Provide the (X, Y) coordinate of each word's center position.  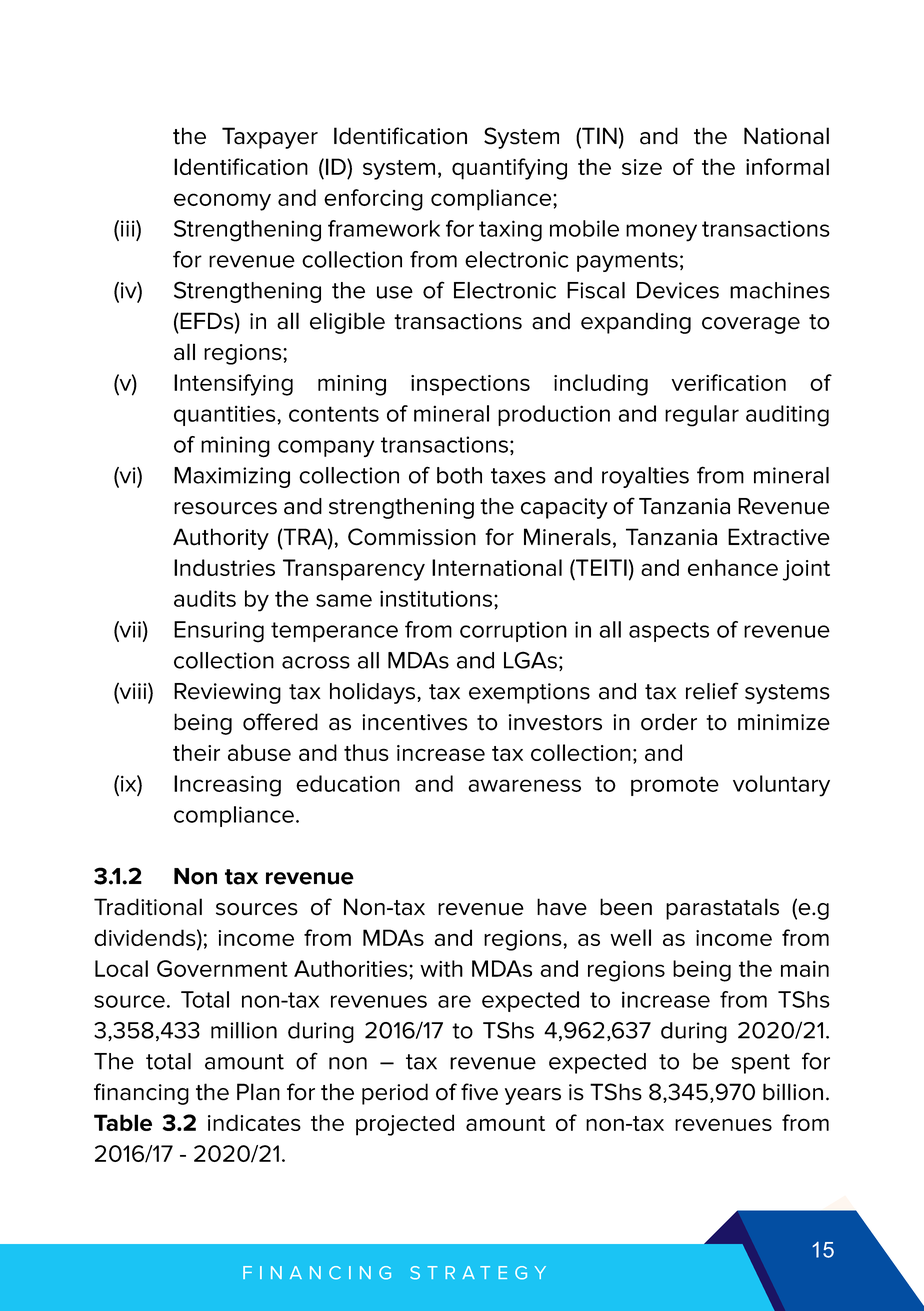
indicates (254, 1122)
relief (712, 691)
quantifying (509, 169)
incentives (414, 722)
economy (222, 202)
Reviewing (227, 693)
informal (787, 166)
